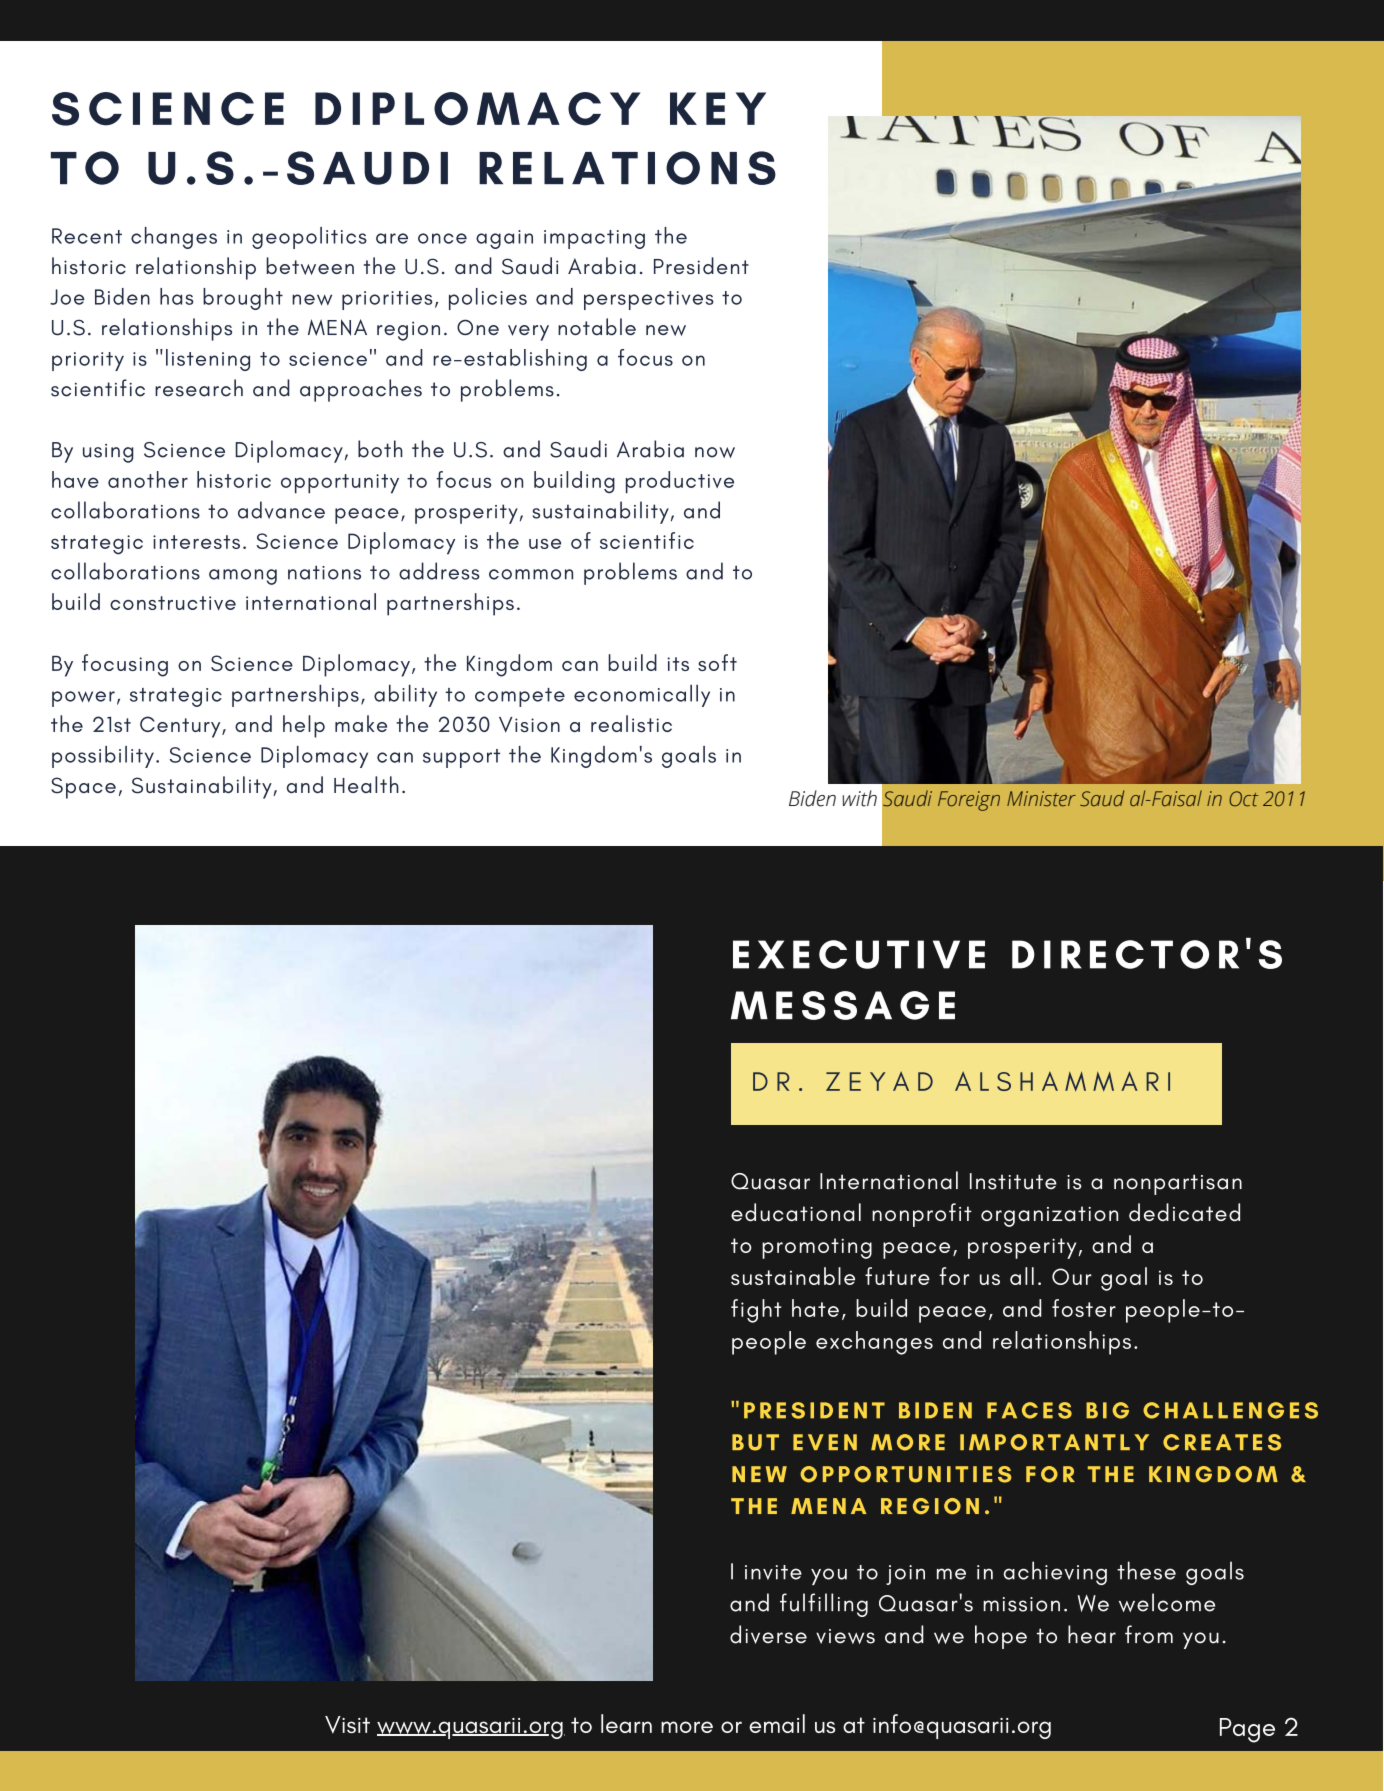  Describe the element at coordinates (177, 296) in the image. I see `has` at that location.
